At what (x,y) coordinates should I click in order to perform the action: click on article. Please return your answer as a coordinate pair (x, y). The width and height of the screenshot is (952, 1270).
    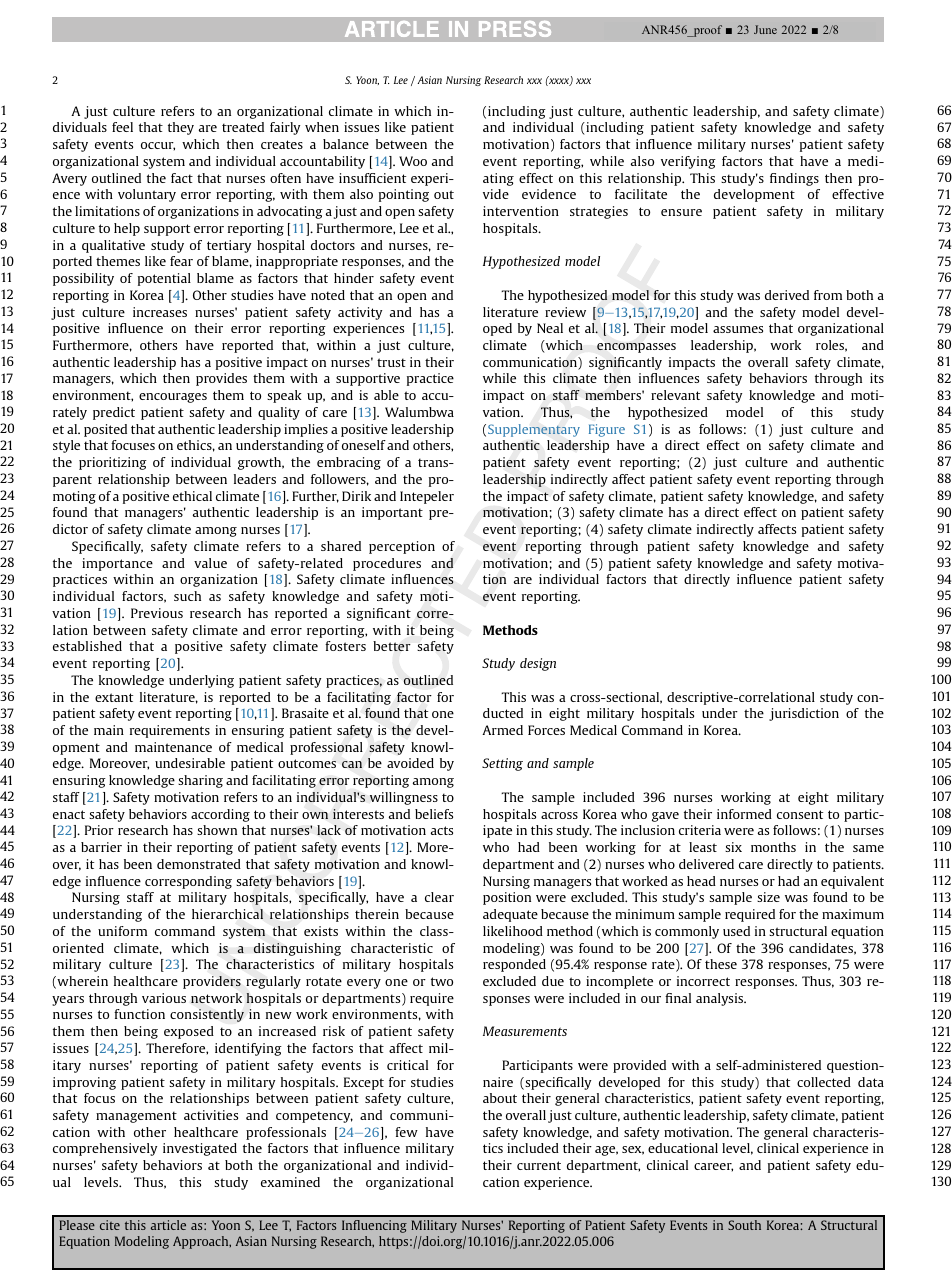
    Looking at the image, I should click on (168, 1225).
